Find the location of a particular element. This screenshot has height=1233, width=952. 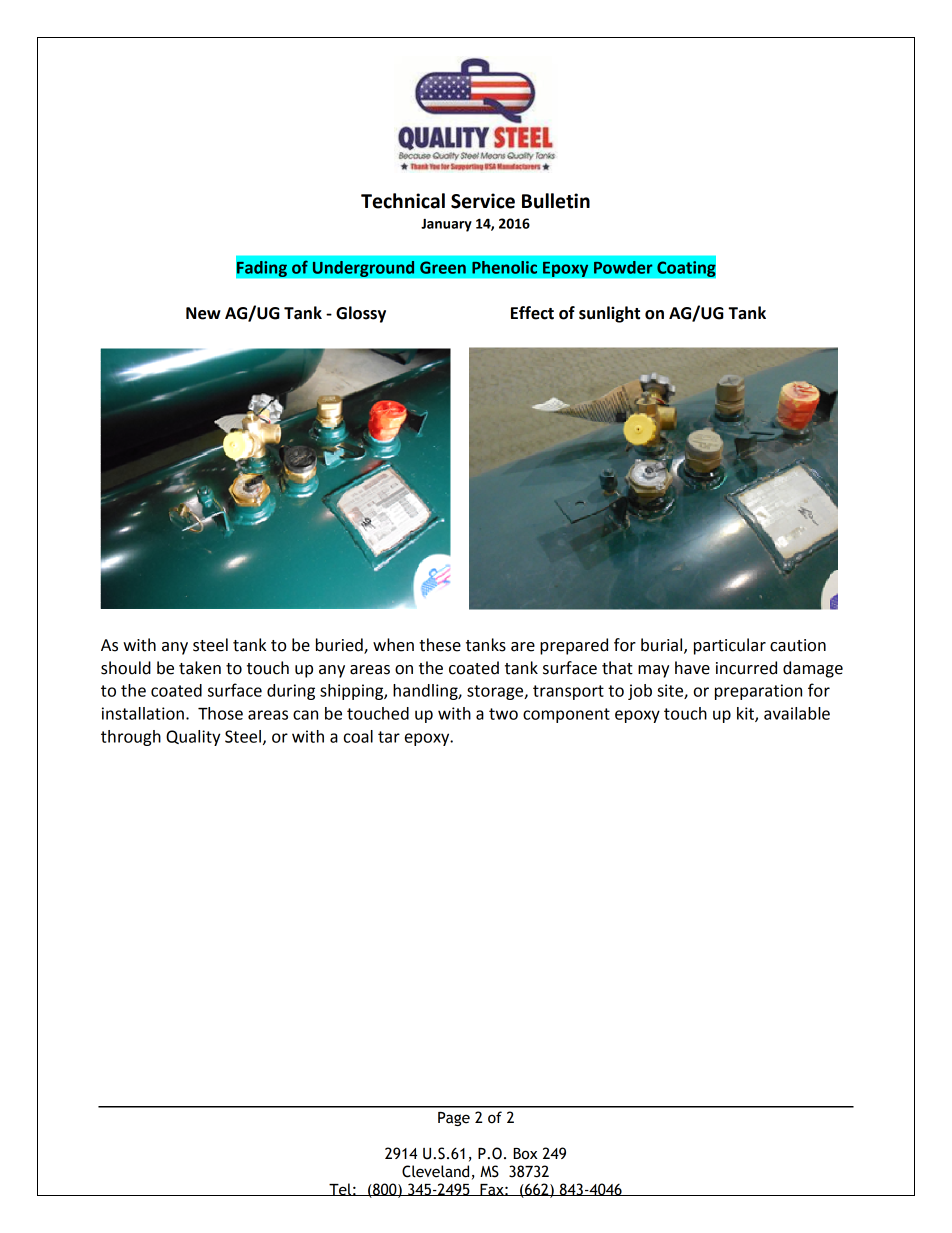

New is located at coordinates (203, 313).
